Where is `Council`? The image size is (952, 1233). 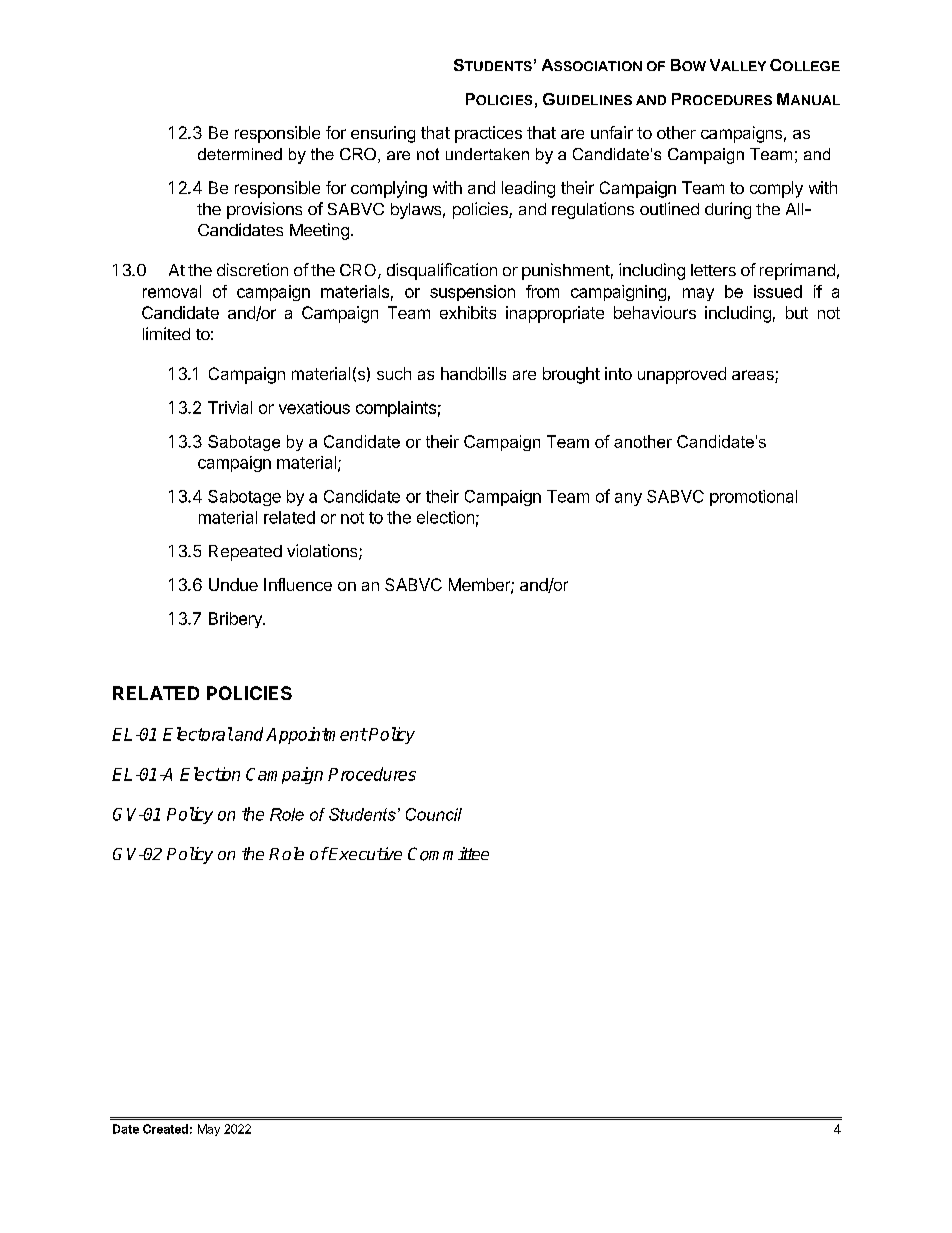
Council is located at coordinates (434, 814).
